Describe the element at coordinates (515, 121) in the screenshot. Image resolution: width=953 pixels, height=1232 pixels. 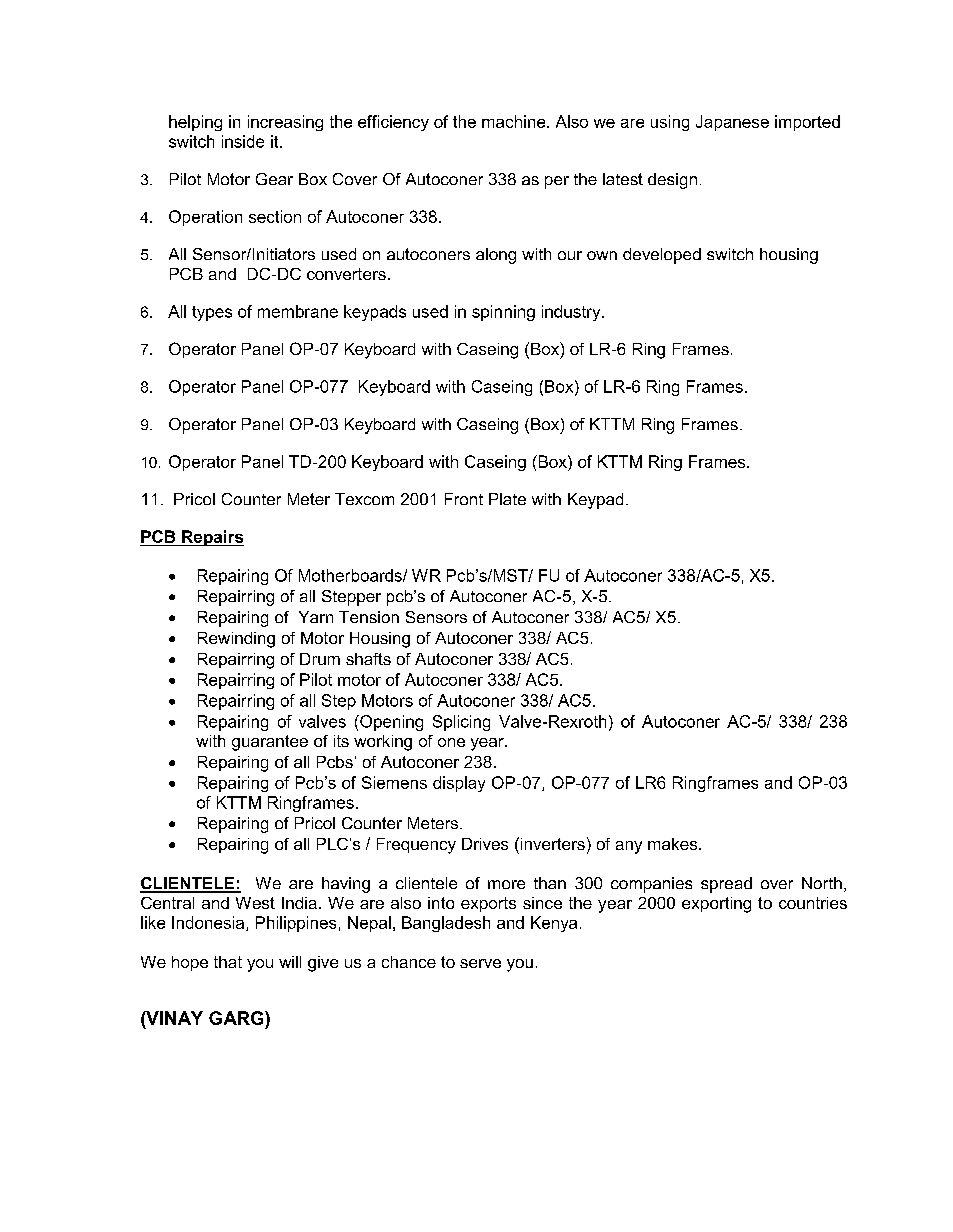
I see `machine` at that location.
